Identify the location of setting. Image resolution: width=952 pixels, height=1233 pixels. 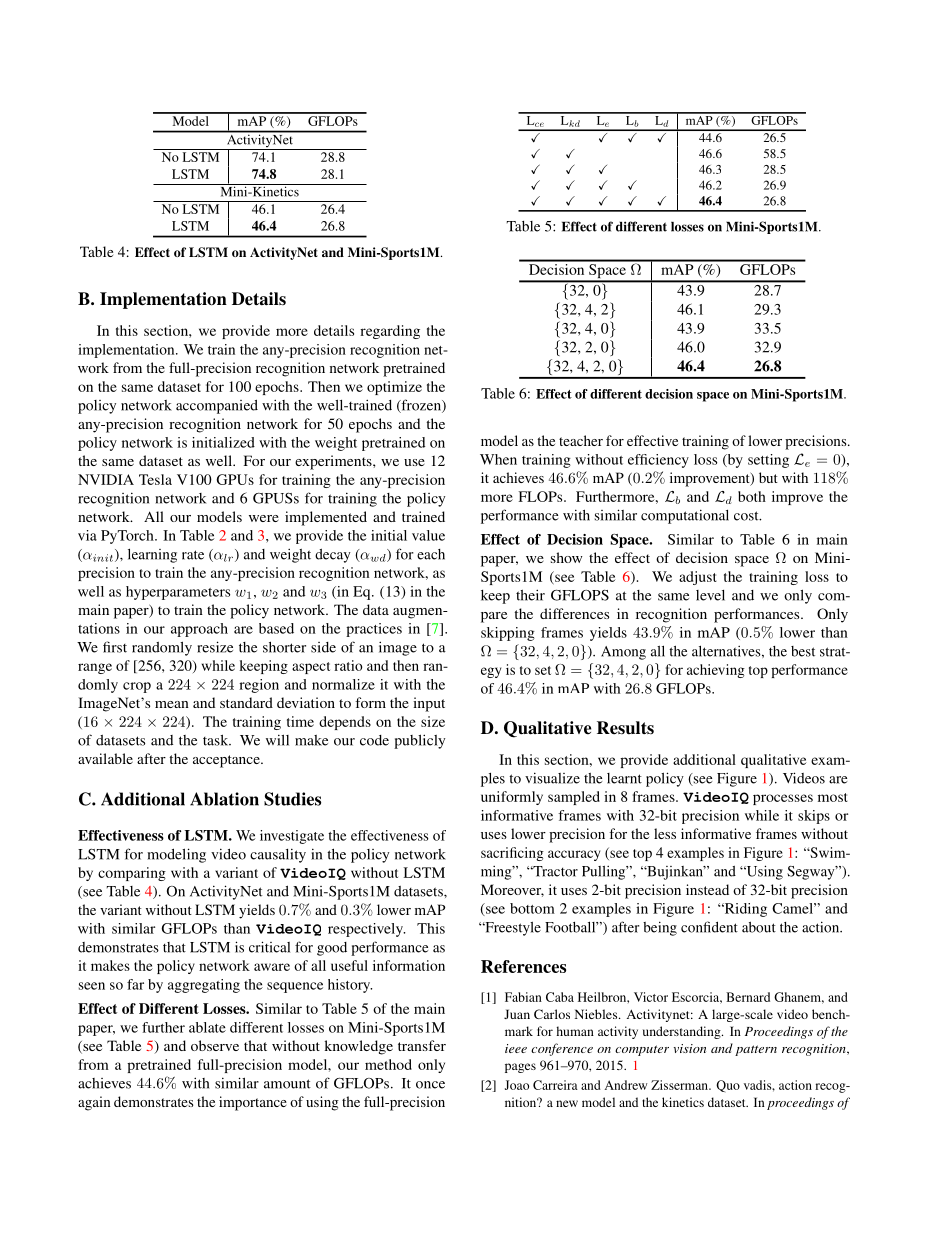
(768, 461).
